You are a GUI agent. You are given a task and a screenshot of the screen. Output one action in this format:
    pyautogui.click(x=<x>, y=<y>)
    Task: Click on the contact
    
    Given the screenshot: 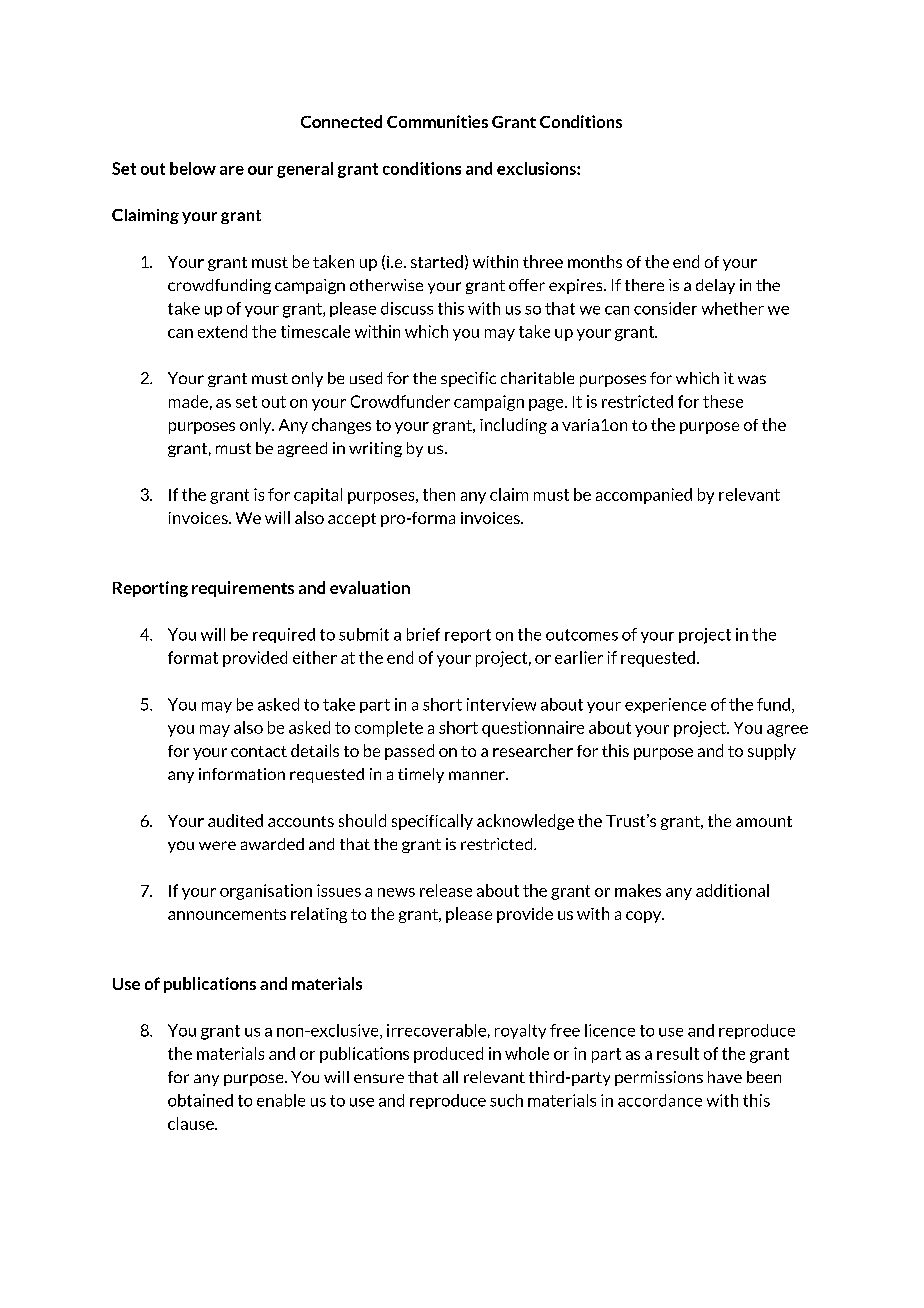 What is the action you would take?
    pyautogui.click(x=259, y=751)
